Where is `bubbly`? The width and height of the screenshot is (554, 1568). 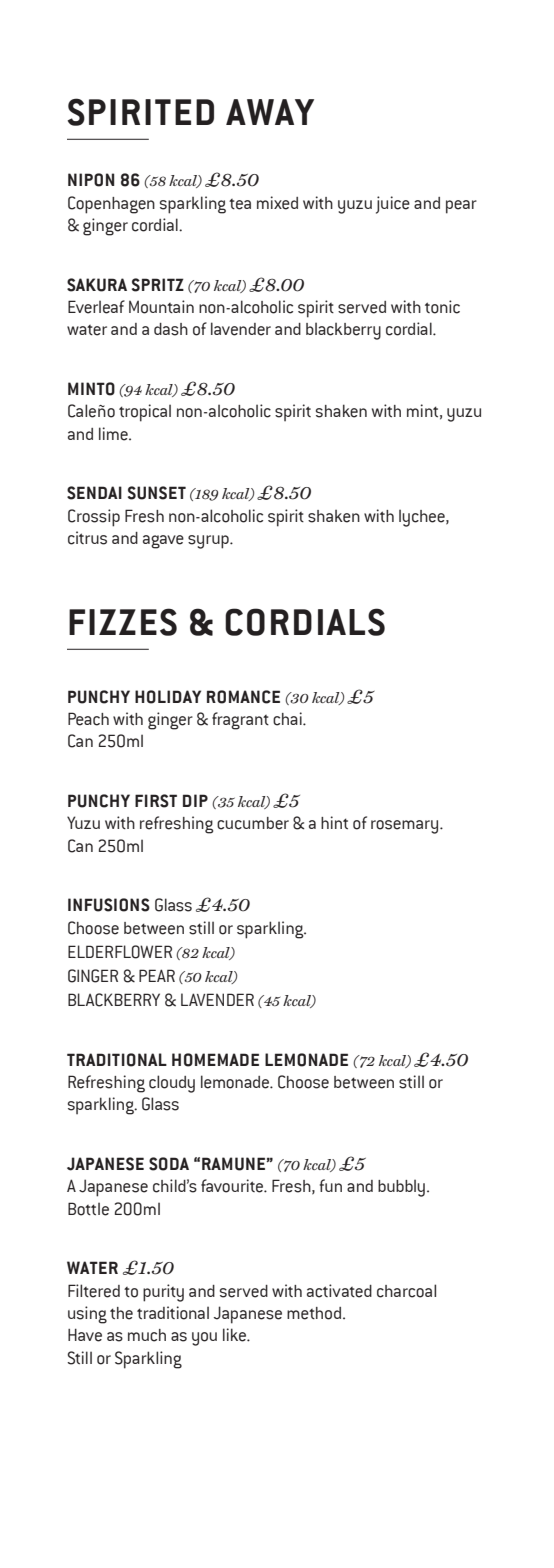 bubbly is located at coordinates (401, 1188).
